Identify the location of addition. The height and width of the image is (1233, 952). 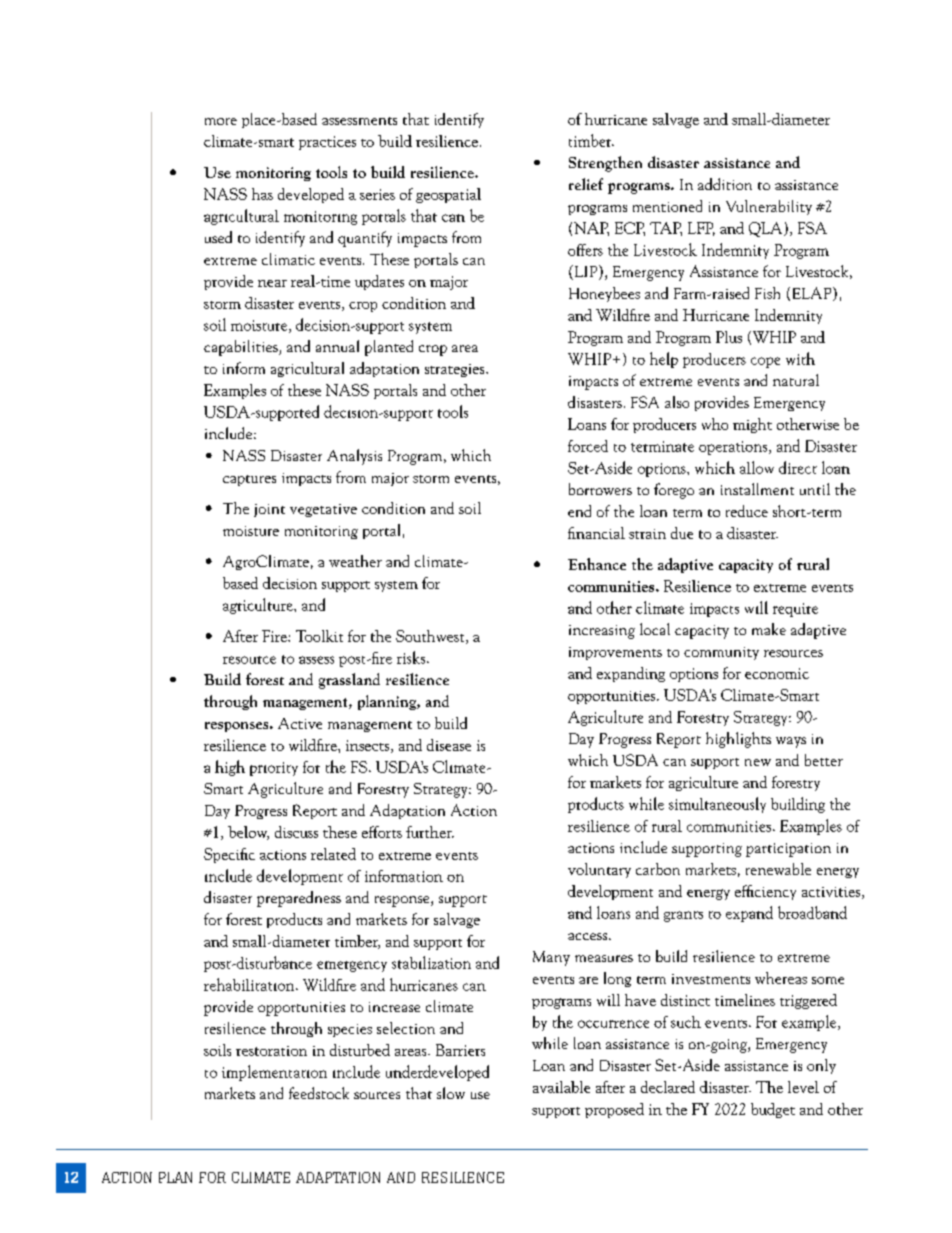
(725, 184).
